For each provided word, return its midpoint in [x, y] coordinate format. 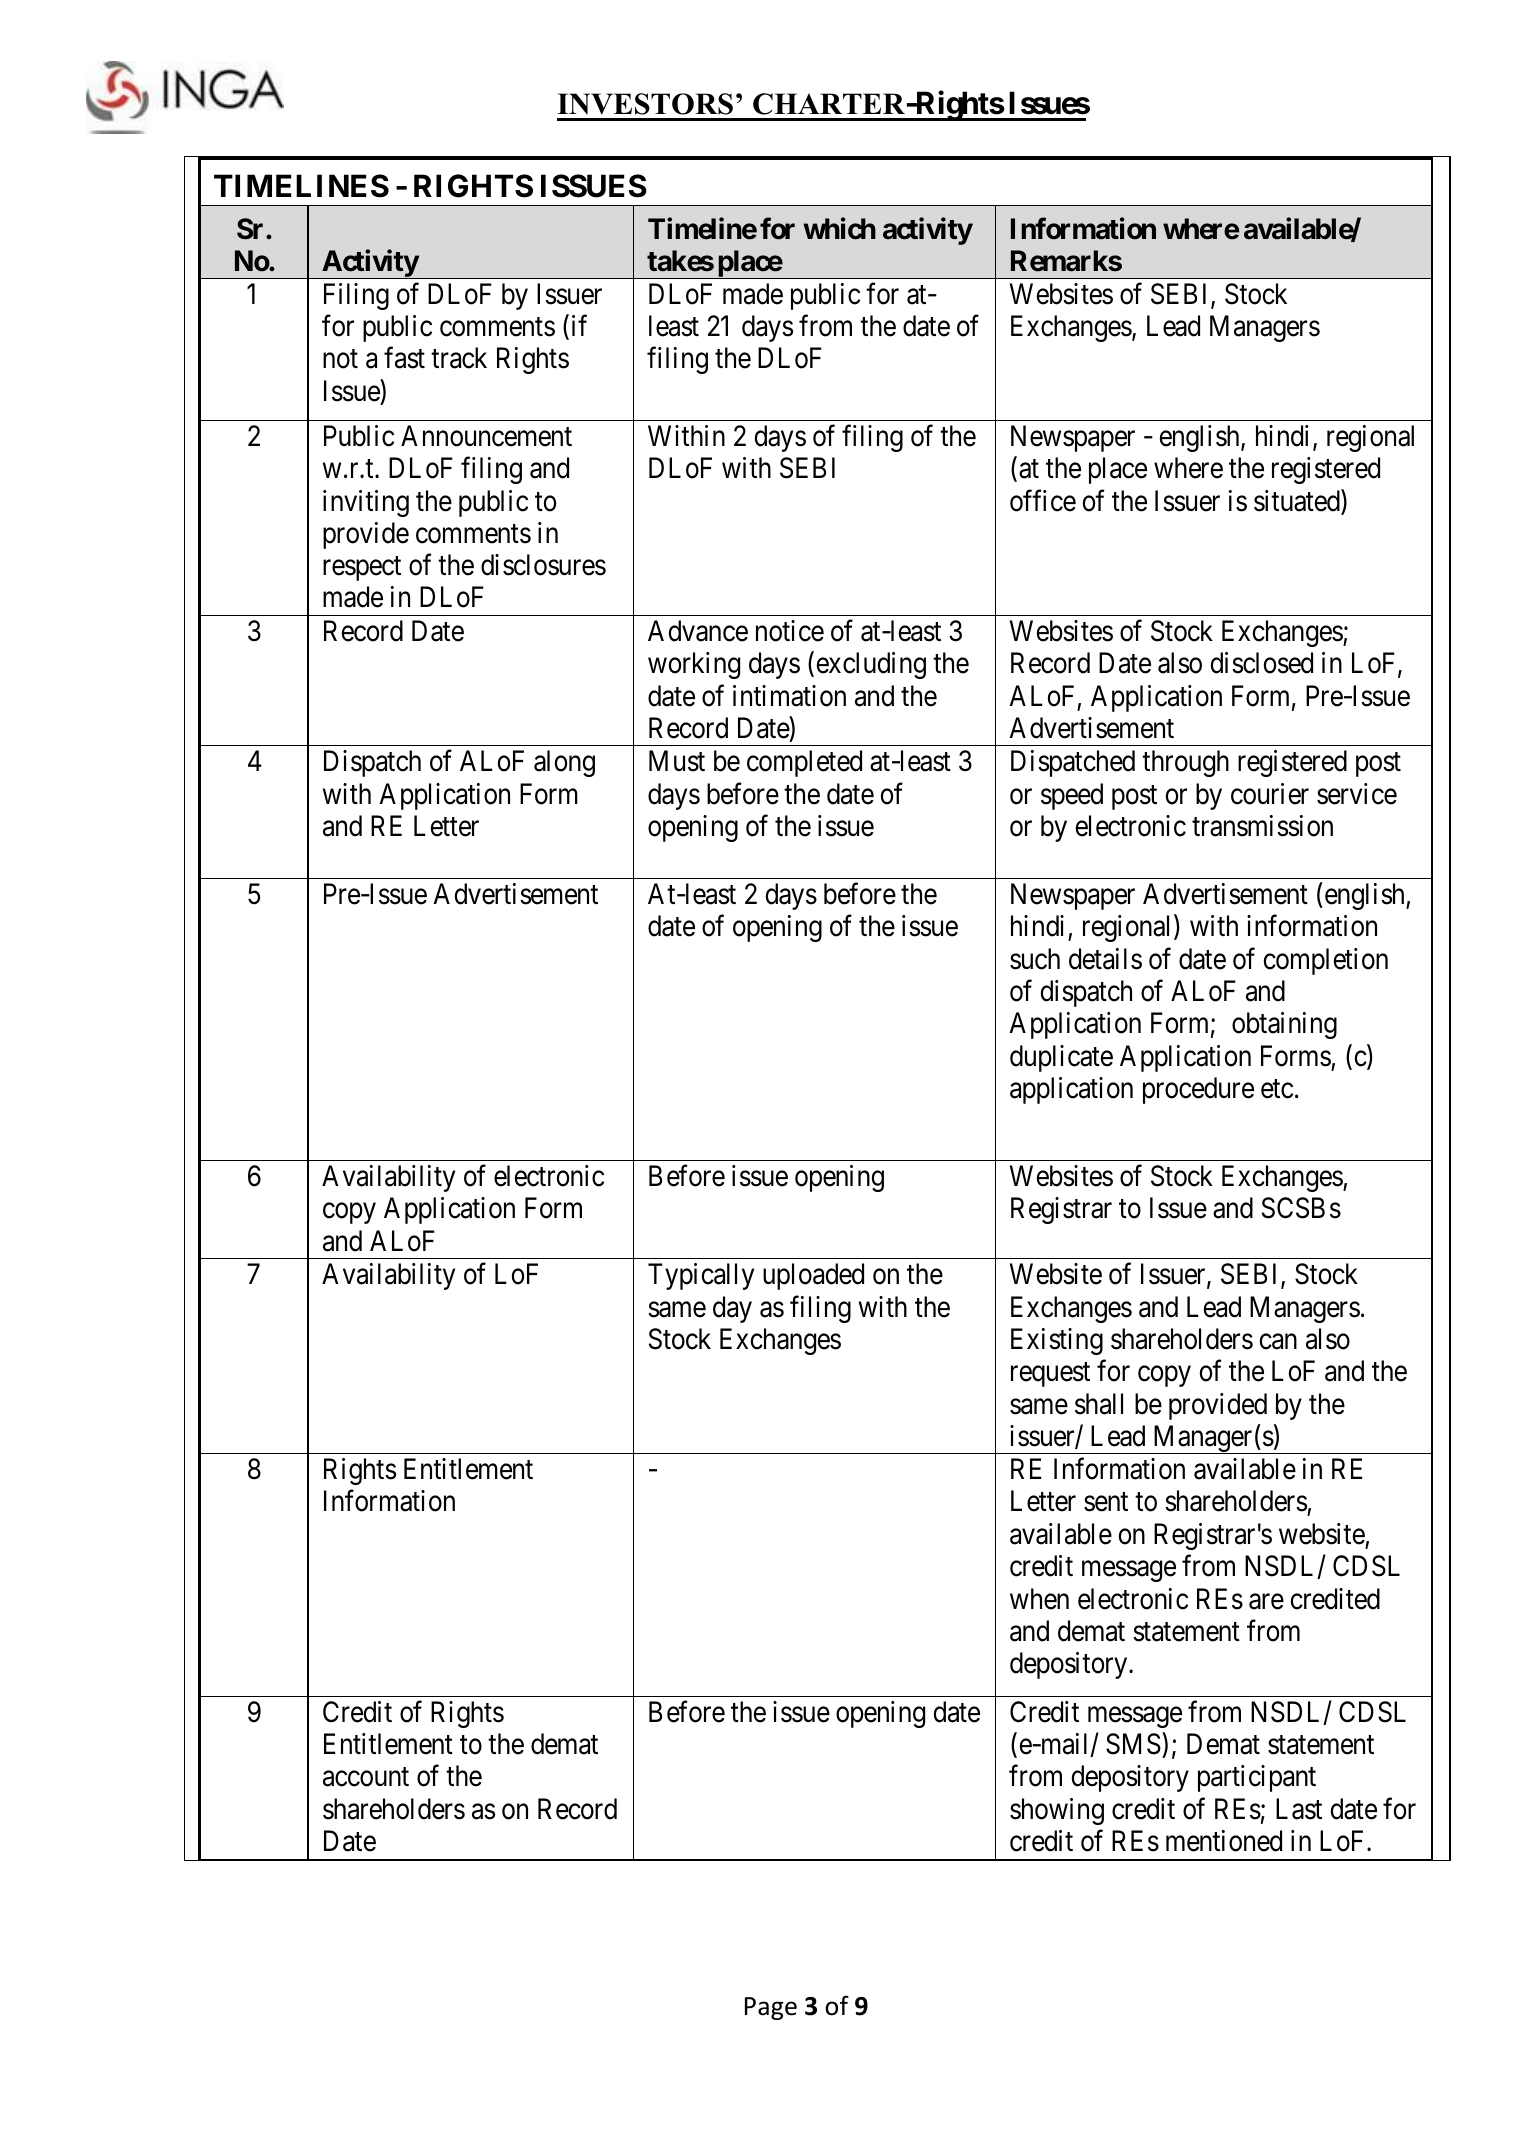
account [366, 1777]
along [564, 763]
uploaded [813, 1276]
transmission [1262, 826]
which [839, 228]
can [1278, 1342]
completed [804, 763]
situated [1298, 501]
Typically [701, 1276]
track [459, 358]
